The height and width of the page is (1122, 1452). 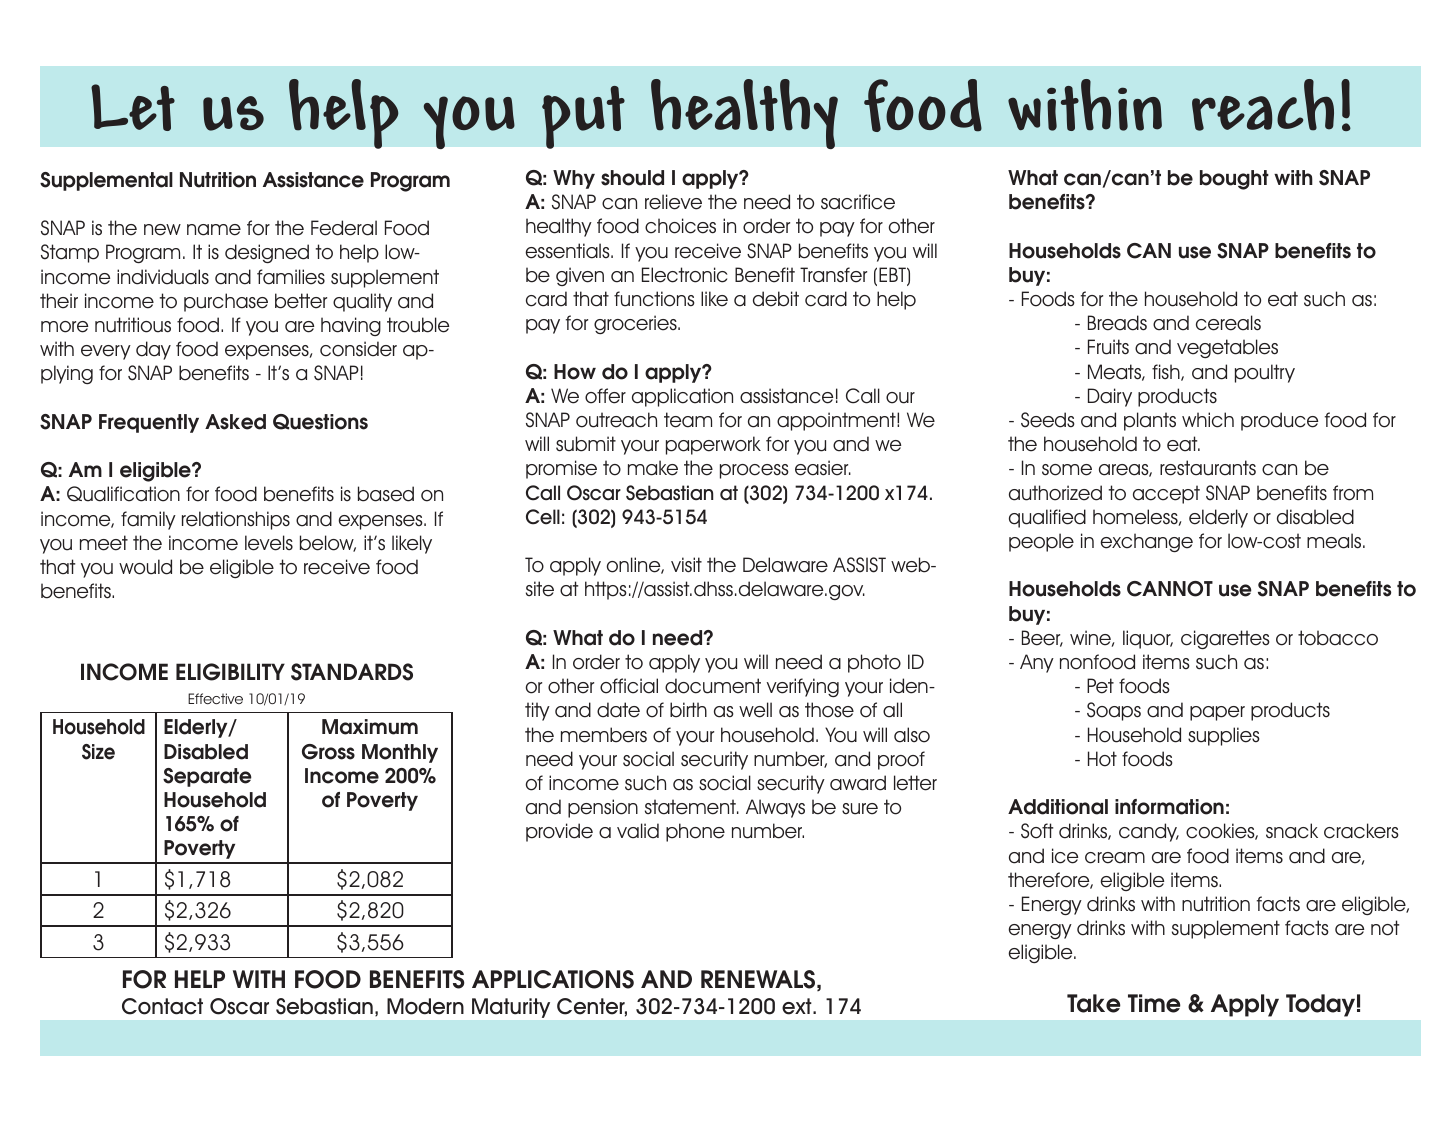 What do you see at coordinates (688, 710) in the page?
I see `birth` at bounding box center [688, 710].
